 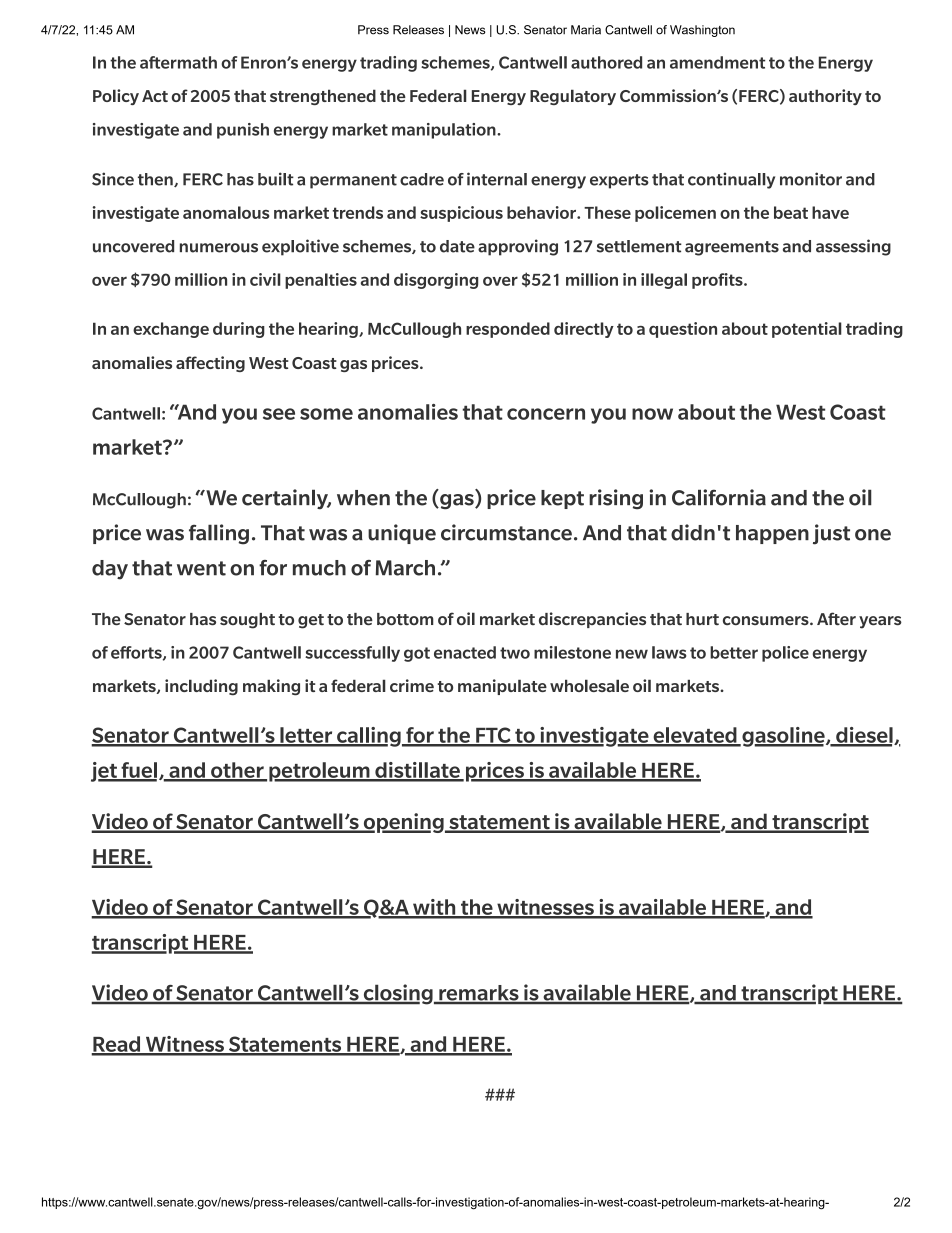 What do you see at coordinates (772, 534) in the page?
I see `happen` at bounding box center [772, 534].
